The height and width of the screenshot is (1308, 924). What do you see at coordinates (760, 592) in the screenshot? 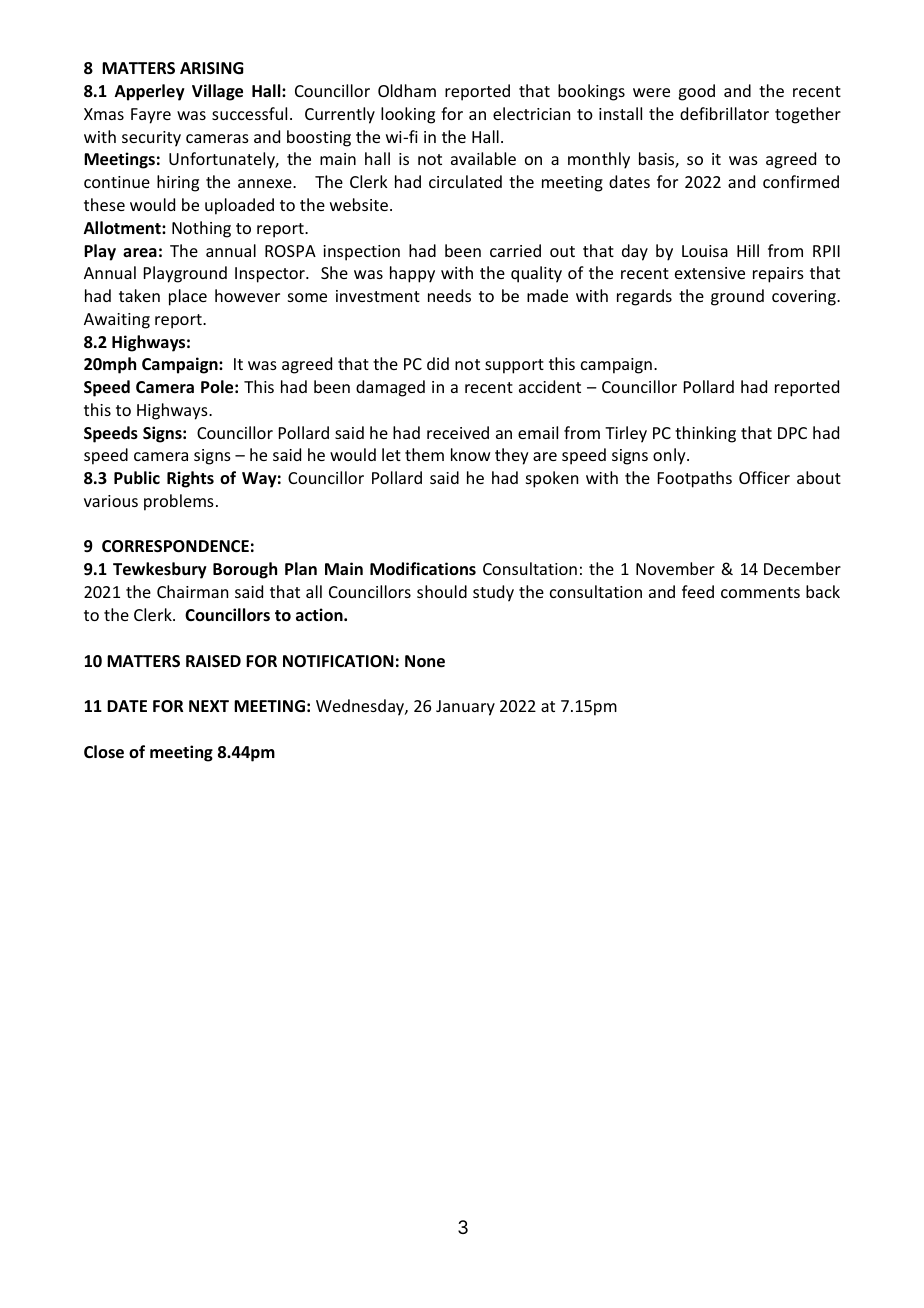
I see `comments` at bounding box center [760, 592].
